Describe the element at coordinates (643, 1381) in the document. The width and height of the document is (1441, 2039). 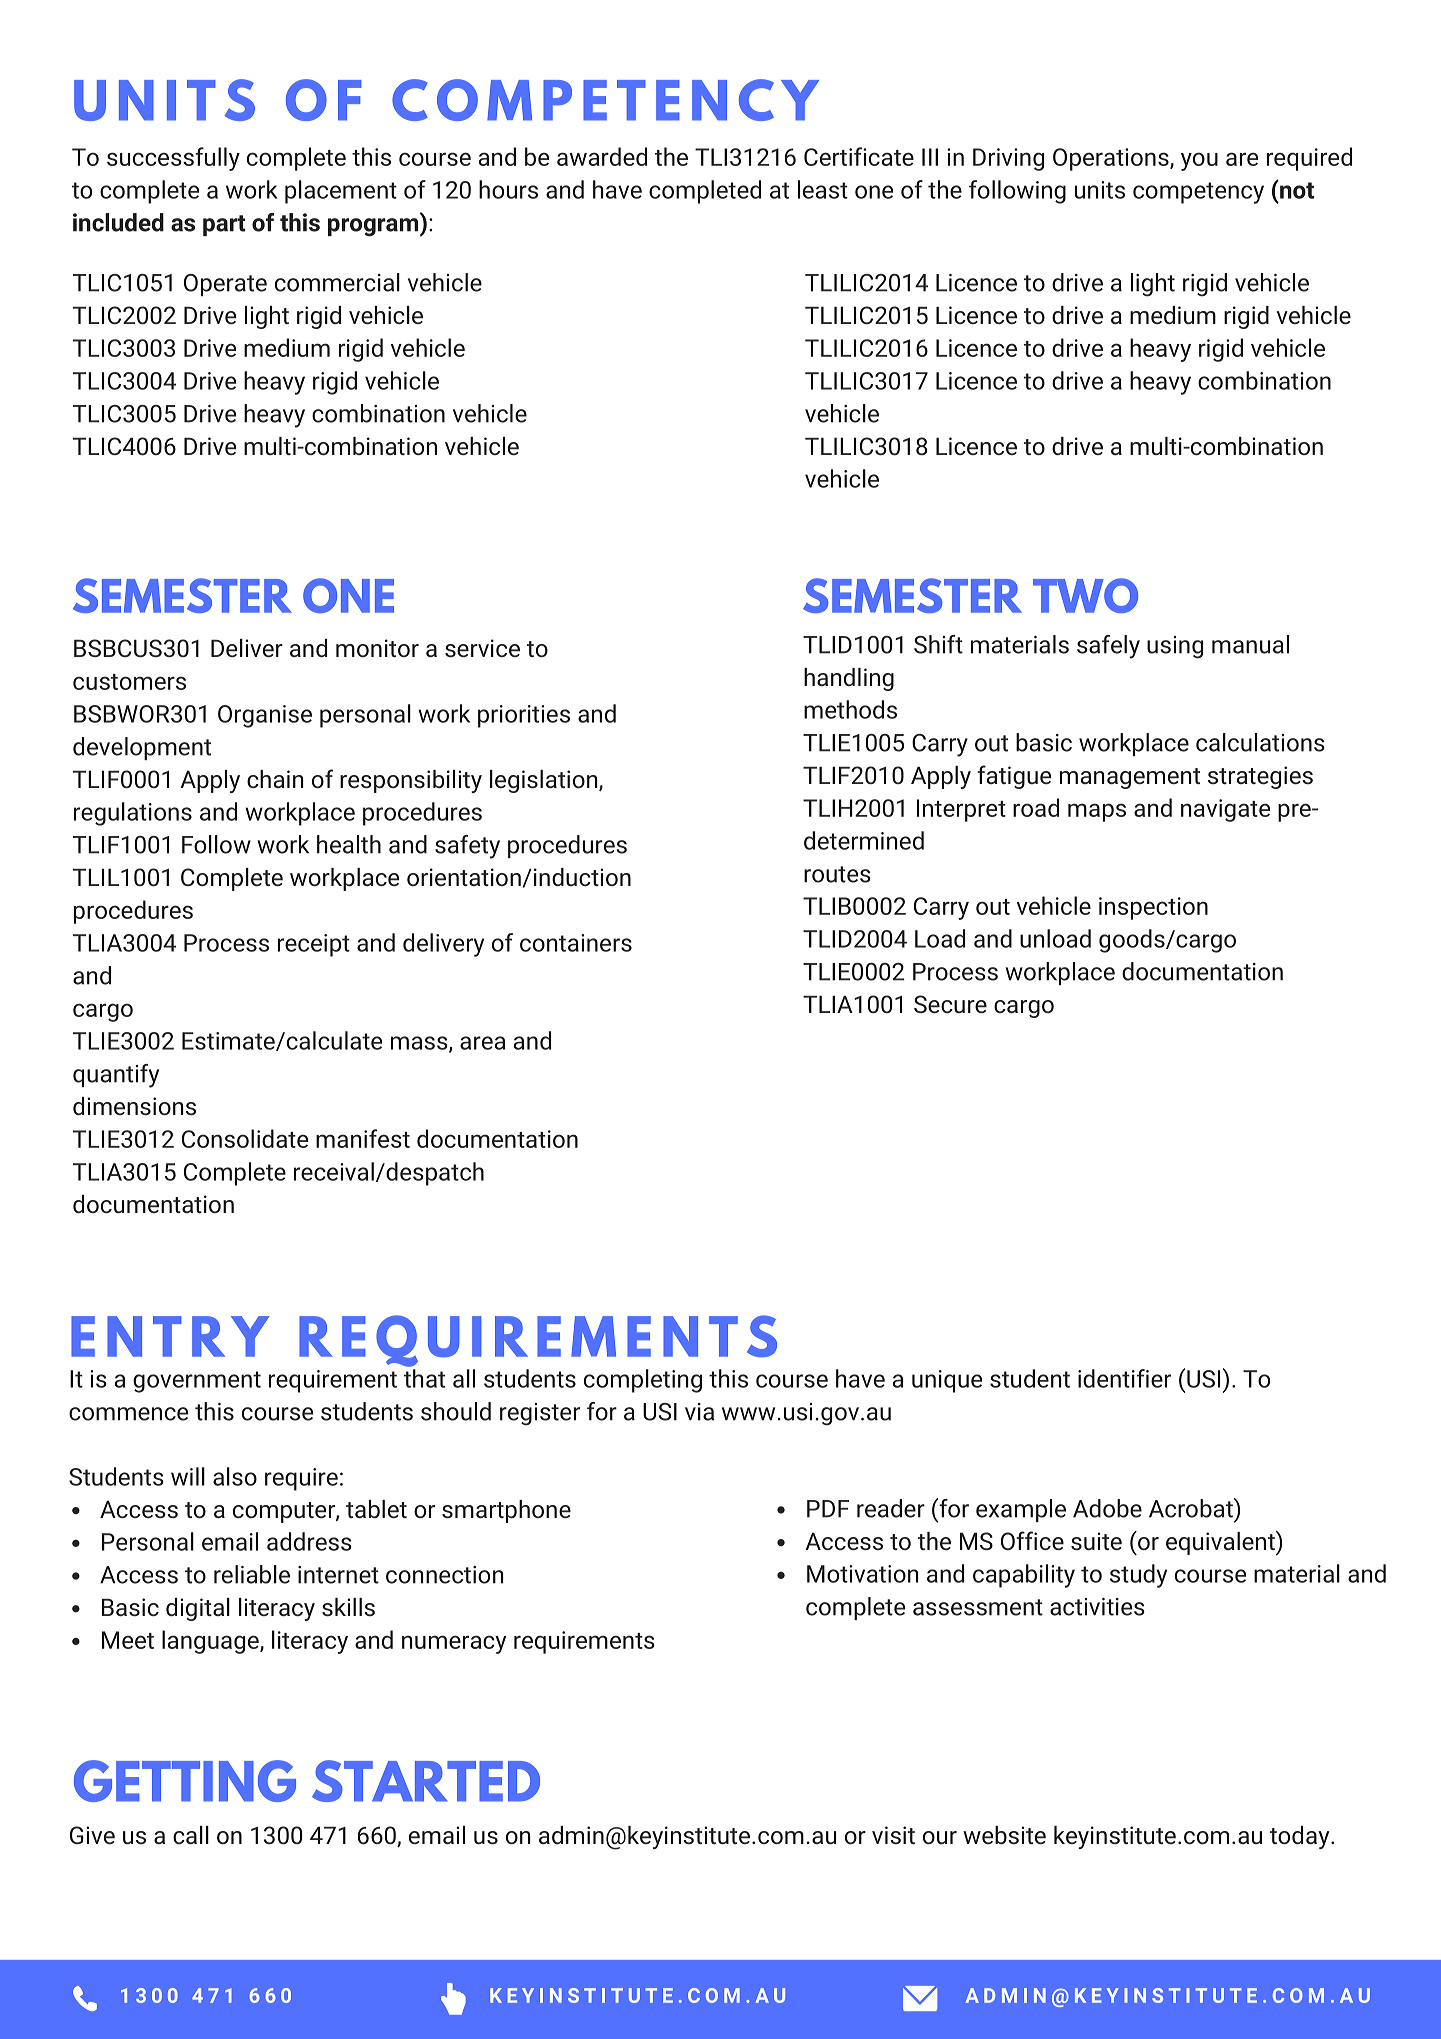
I see `completing` at that location.
